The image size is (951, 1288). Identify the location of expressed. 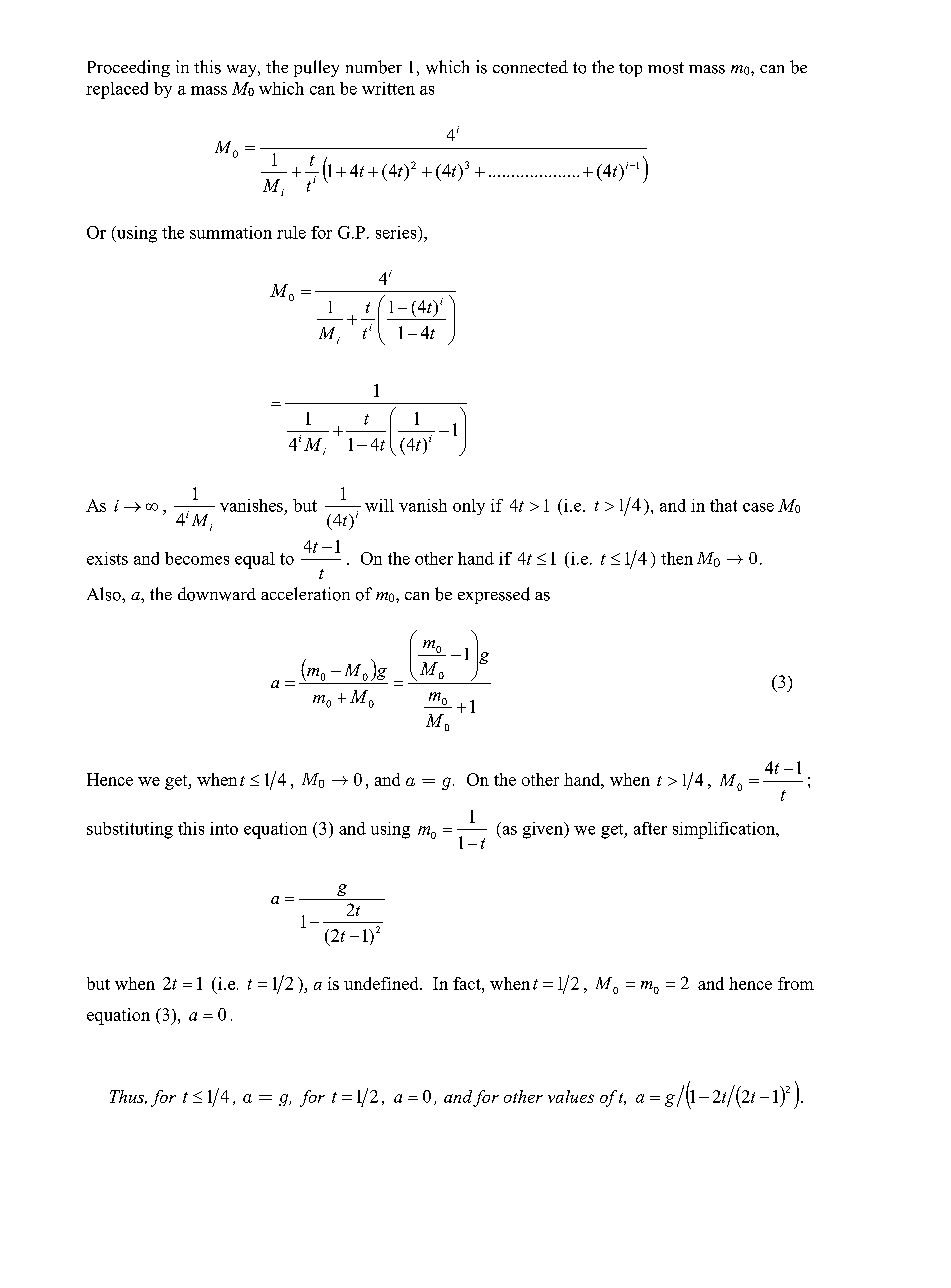
(494, 595).
